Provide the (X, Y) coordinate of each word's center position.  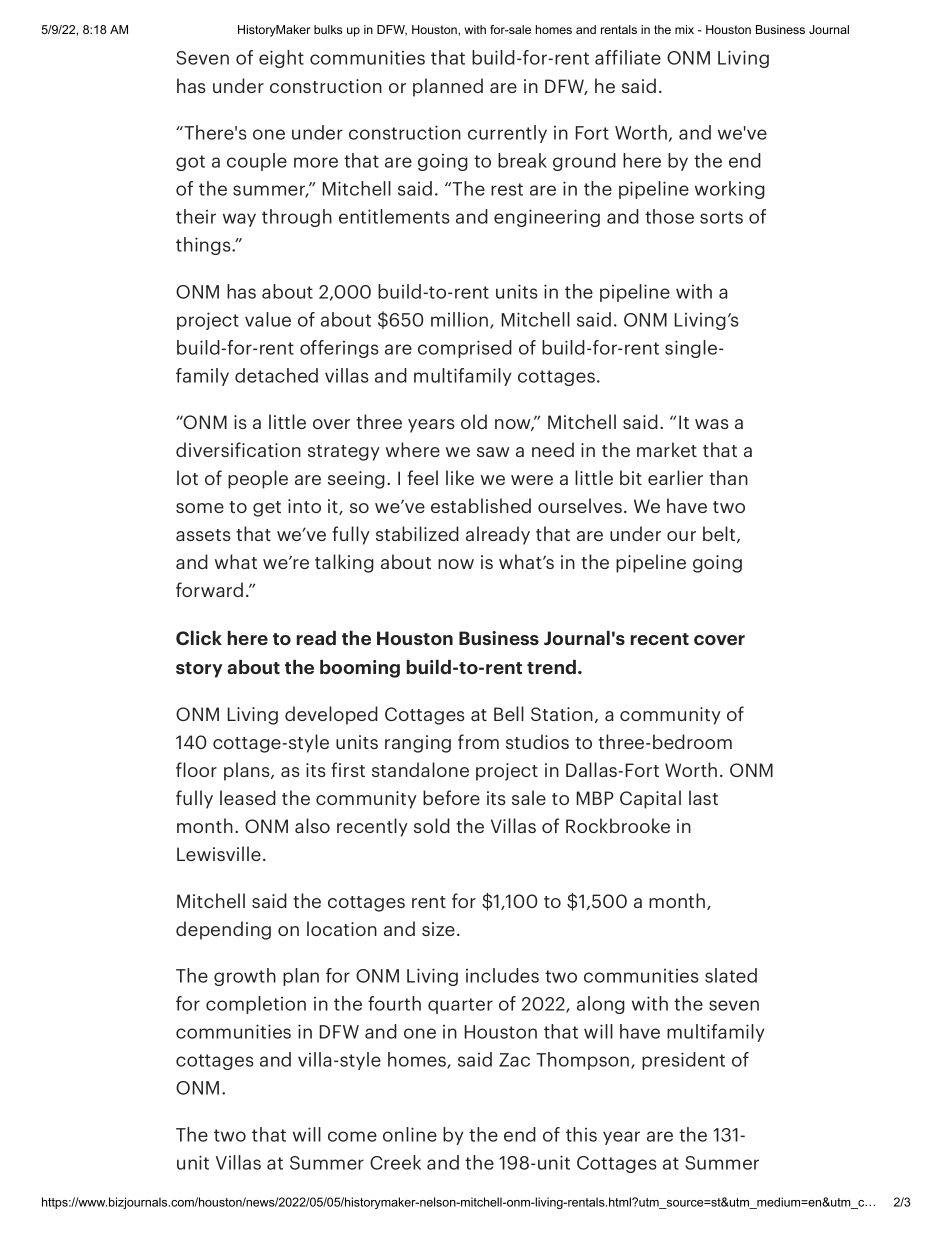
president (683, 1061)
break (522, 160)
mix (684, 29)
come (352, 1136)
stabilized (417, 533)
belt (720, 534)
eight (281, 59)
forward (209, 589)
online (410, 1134)
